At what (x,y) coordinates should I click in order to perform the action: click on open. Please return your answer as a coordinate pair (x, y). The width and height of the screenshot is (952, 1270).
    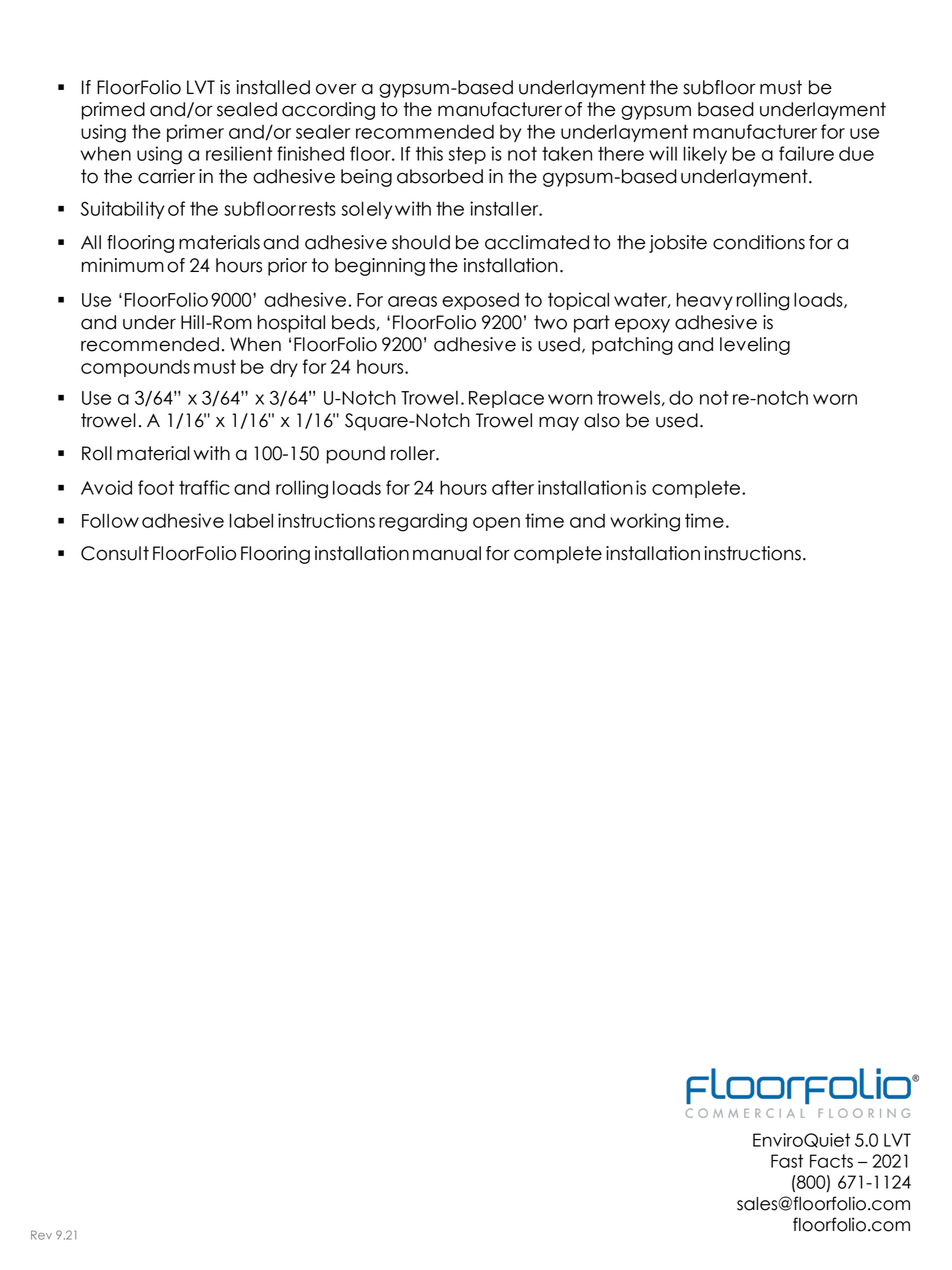
    Looking at the image, I should click on (496, 524).
